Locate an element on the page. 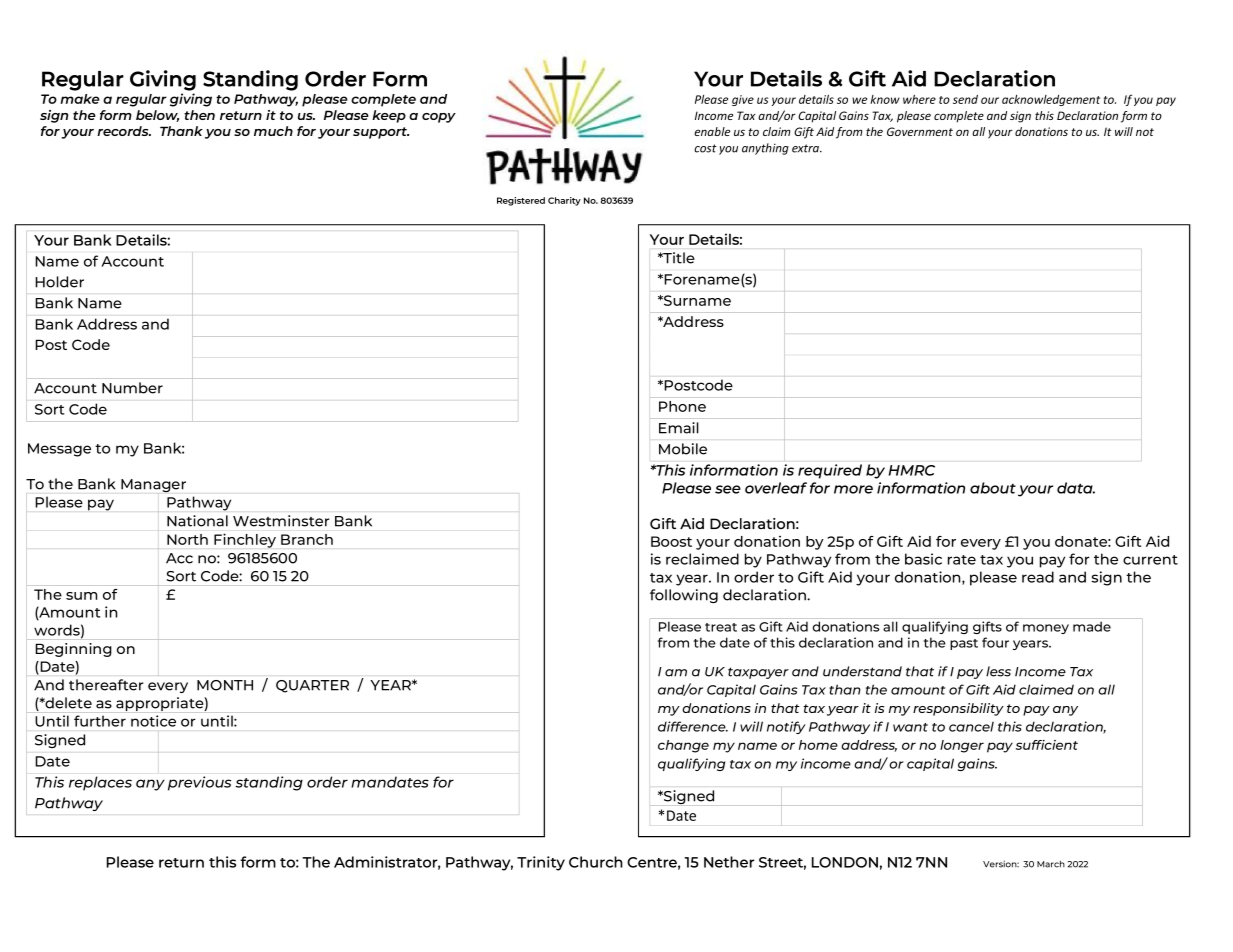  send is located at coordinates (965, 99).
